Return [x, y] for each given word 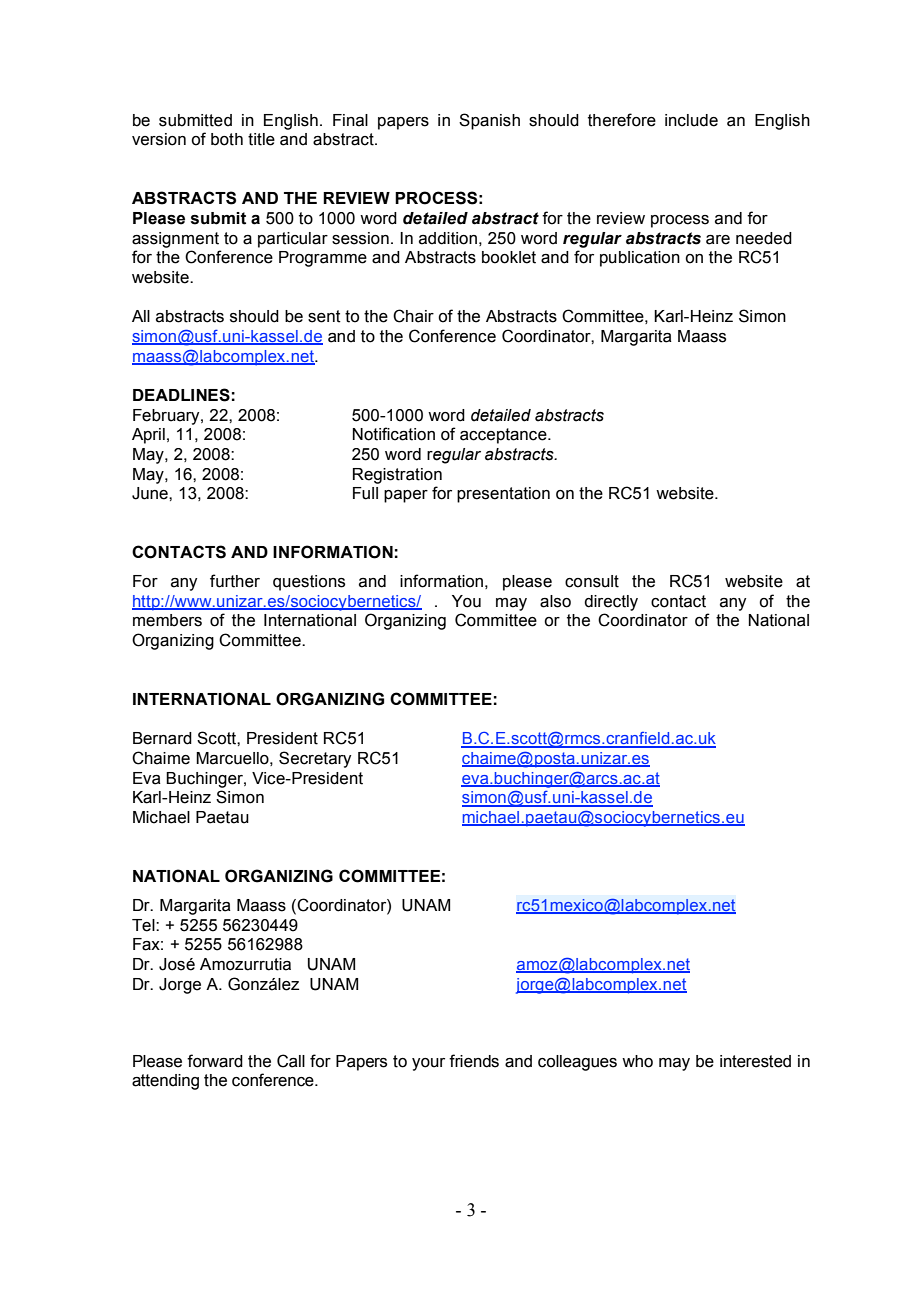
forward [215, 1061]
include [691, 120]
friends [474, 1061]
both [227, 139]
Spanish [489, 121]
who [637, 1061]
